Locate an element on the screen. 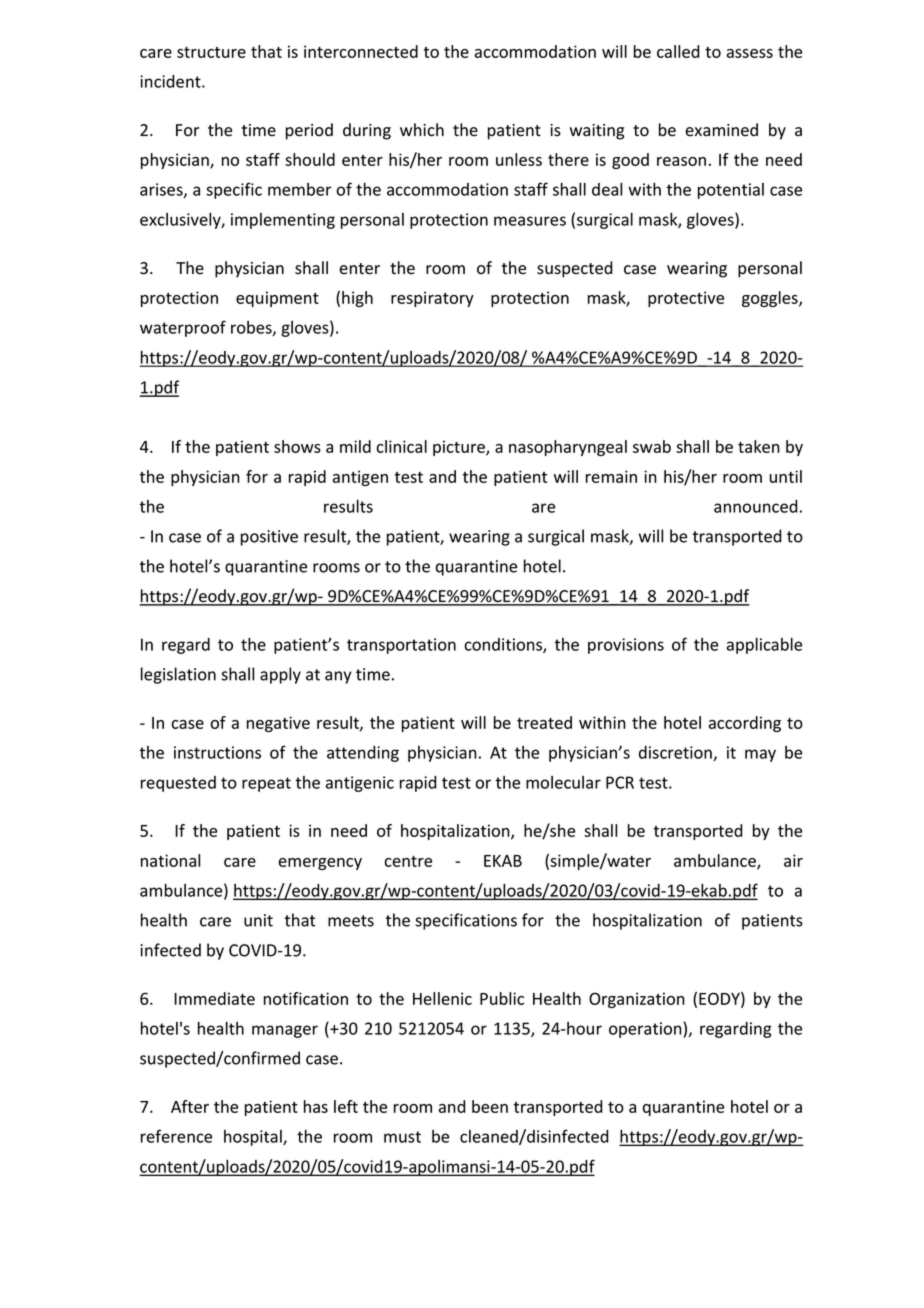 The width and height of the screenshot is (924, 1308). applicable is located at coordinates (764, 646).
